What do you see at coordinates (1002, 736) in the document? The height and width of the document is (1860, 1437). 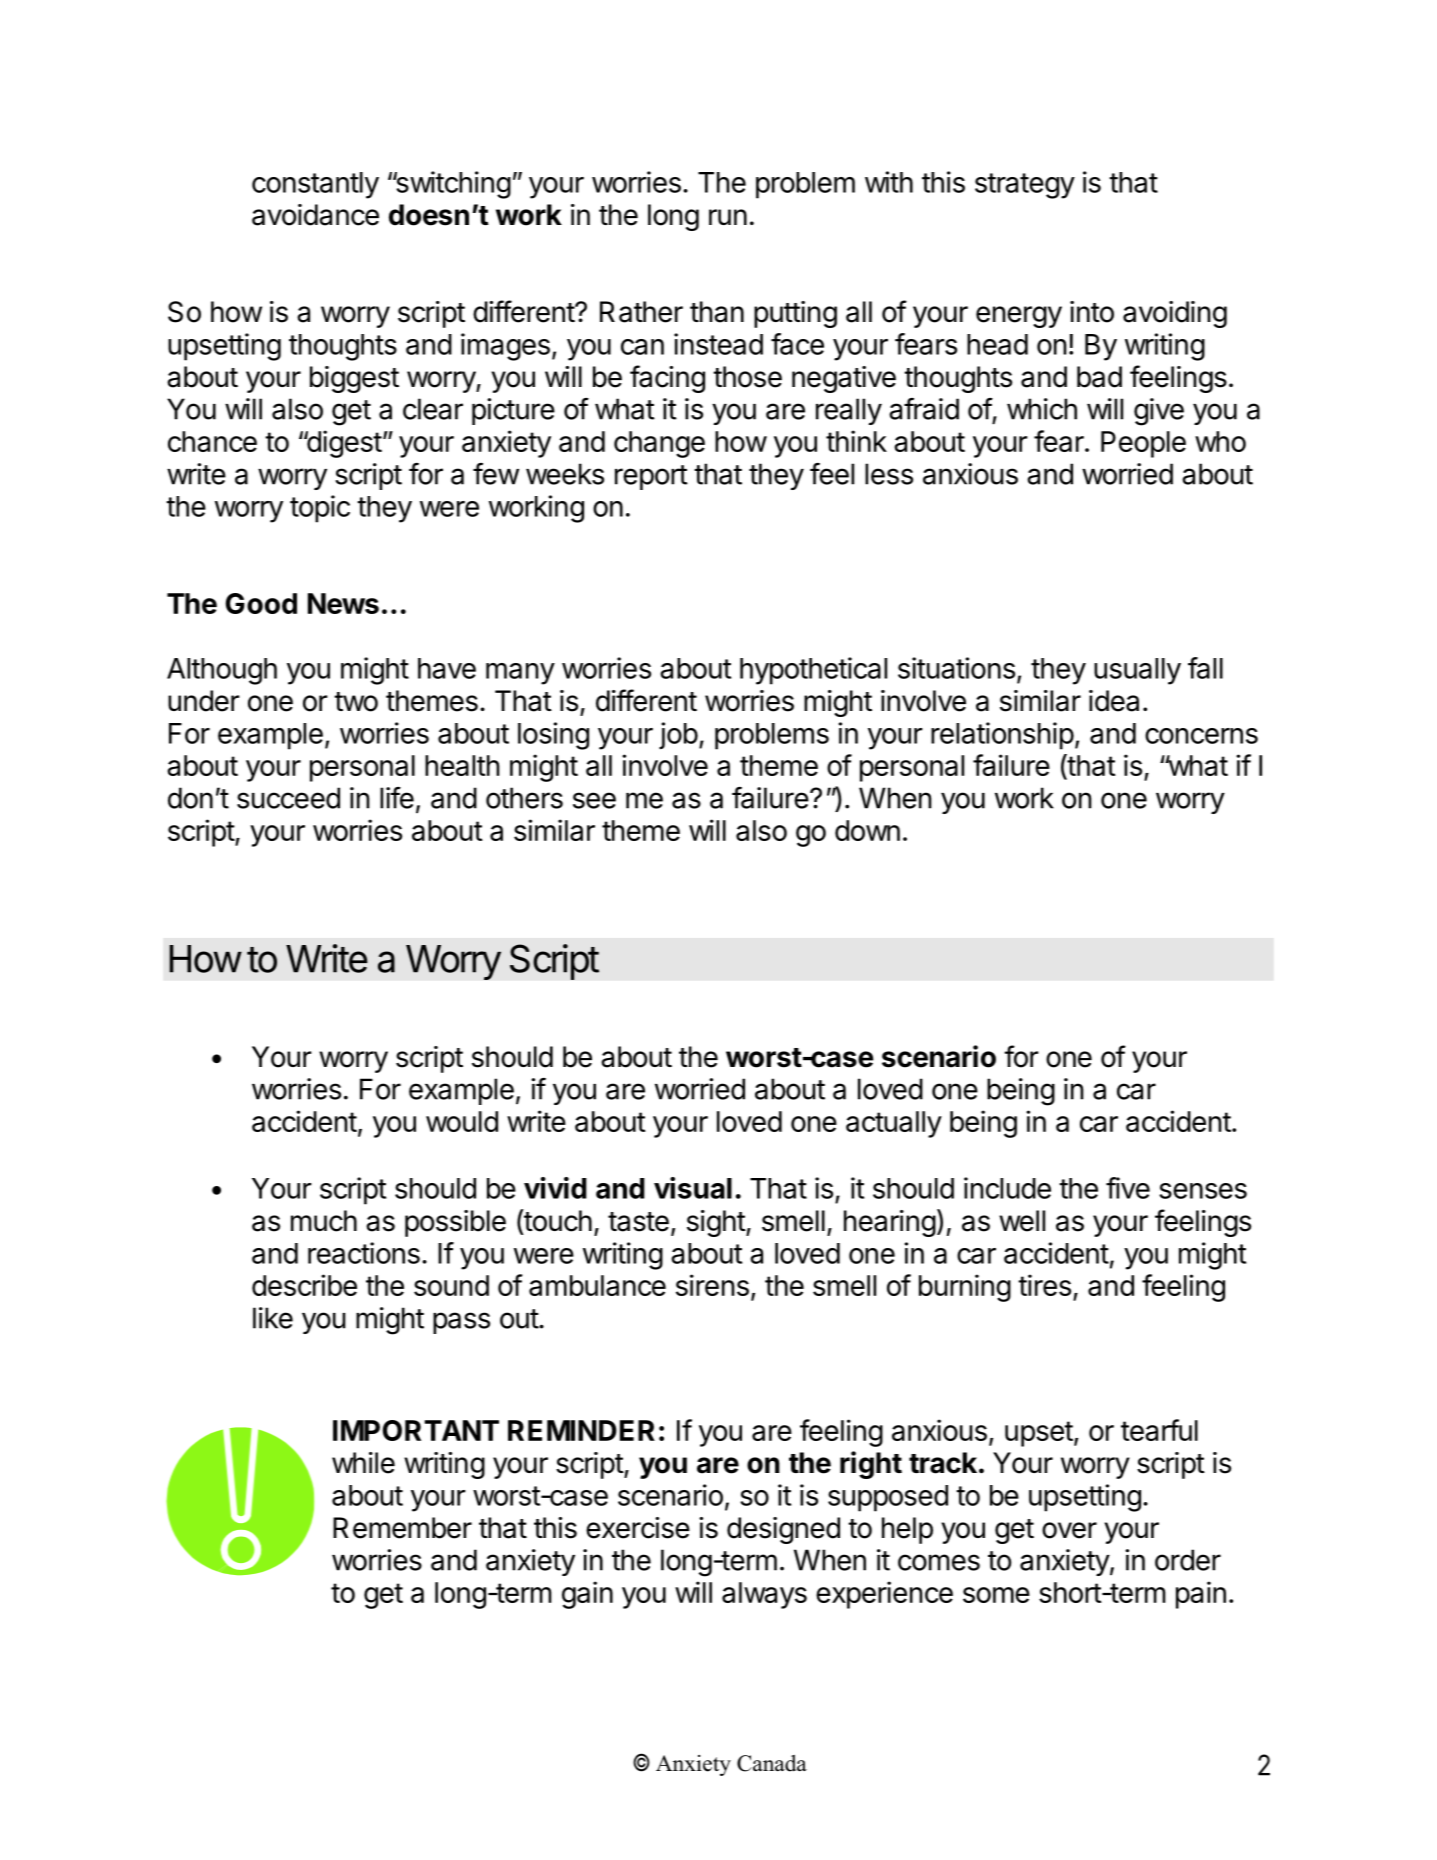 I see `relationship` at bounding box center [1002, 736].
